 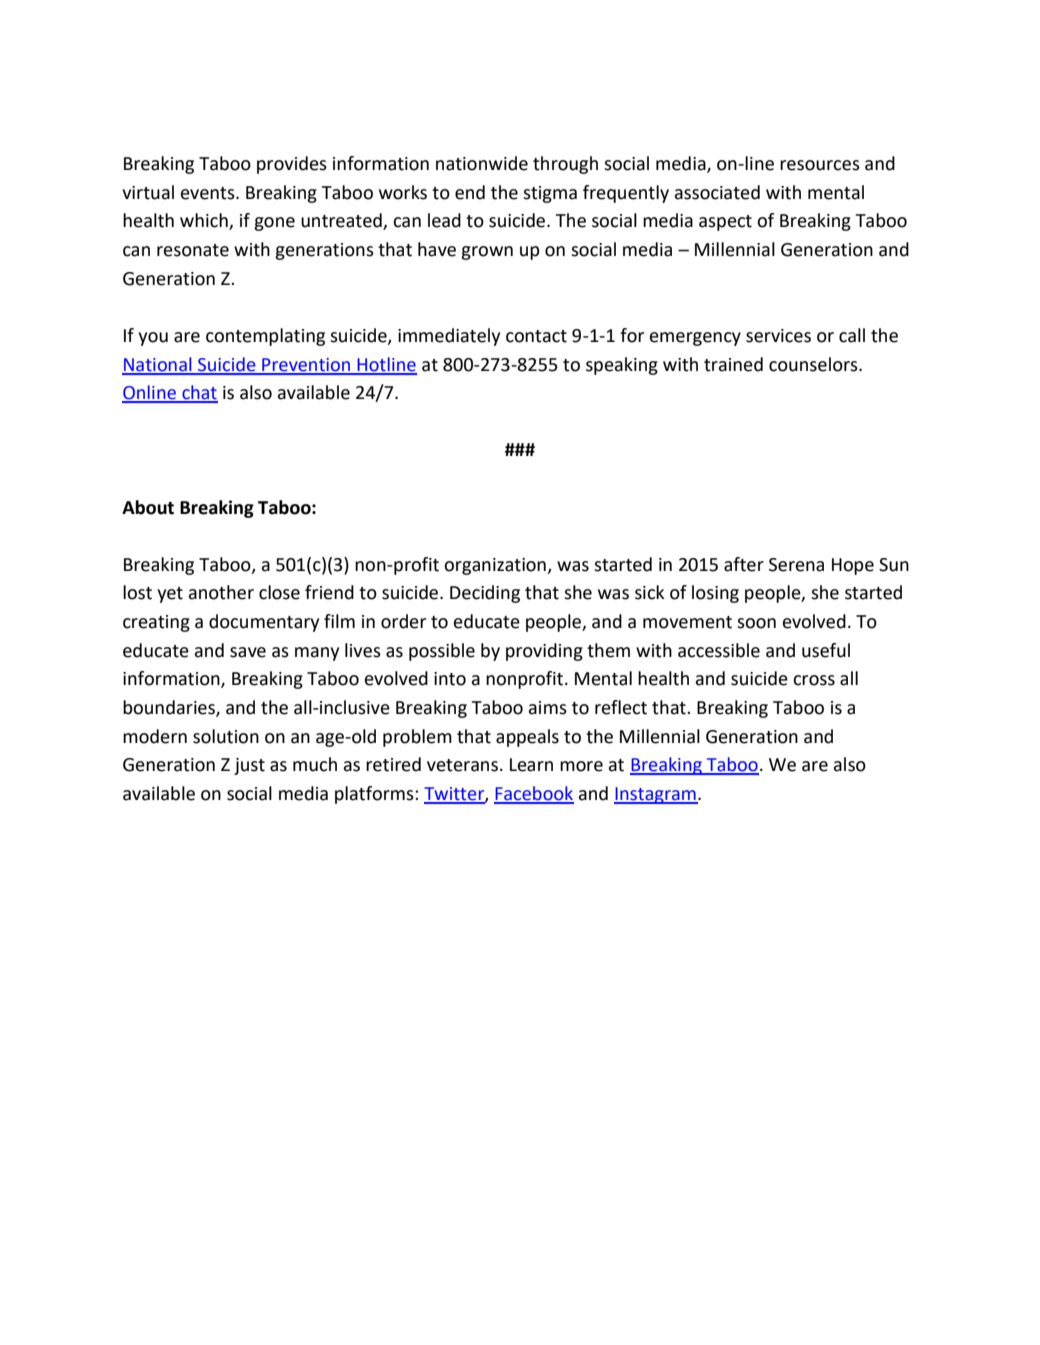 What do you see at coordinates (199, 393) in the document?
I see `chat` at bounding box center [199, 393].
